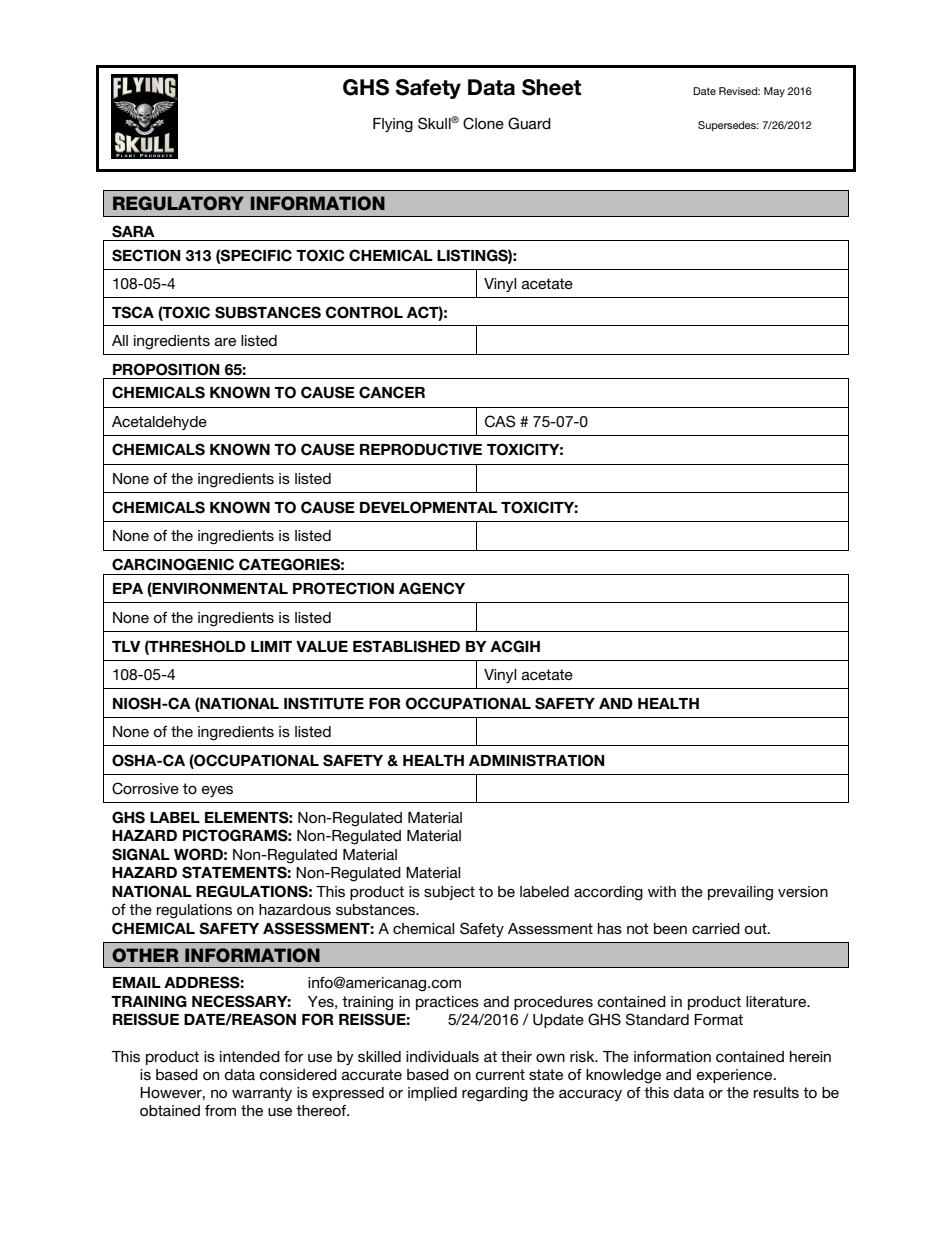 The height and width of the screenshot is (1233, 952). I want to click on ADMINISTRATION, so click(537, 760).
